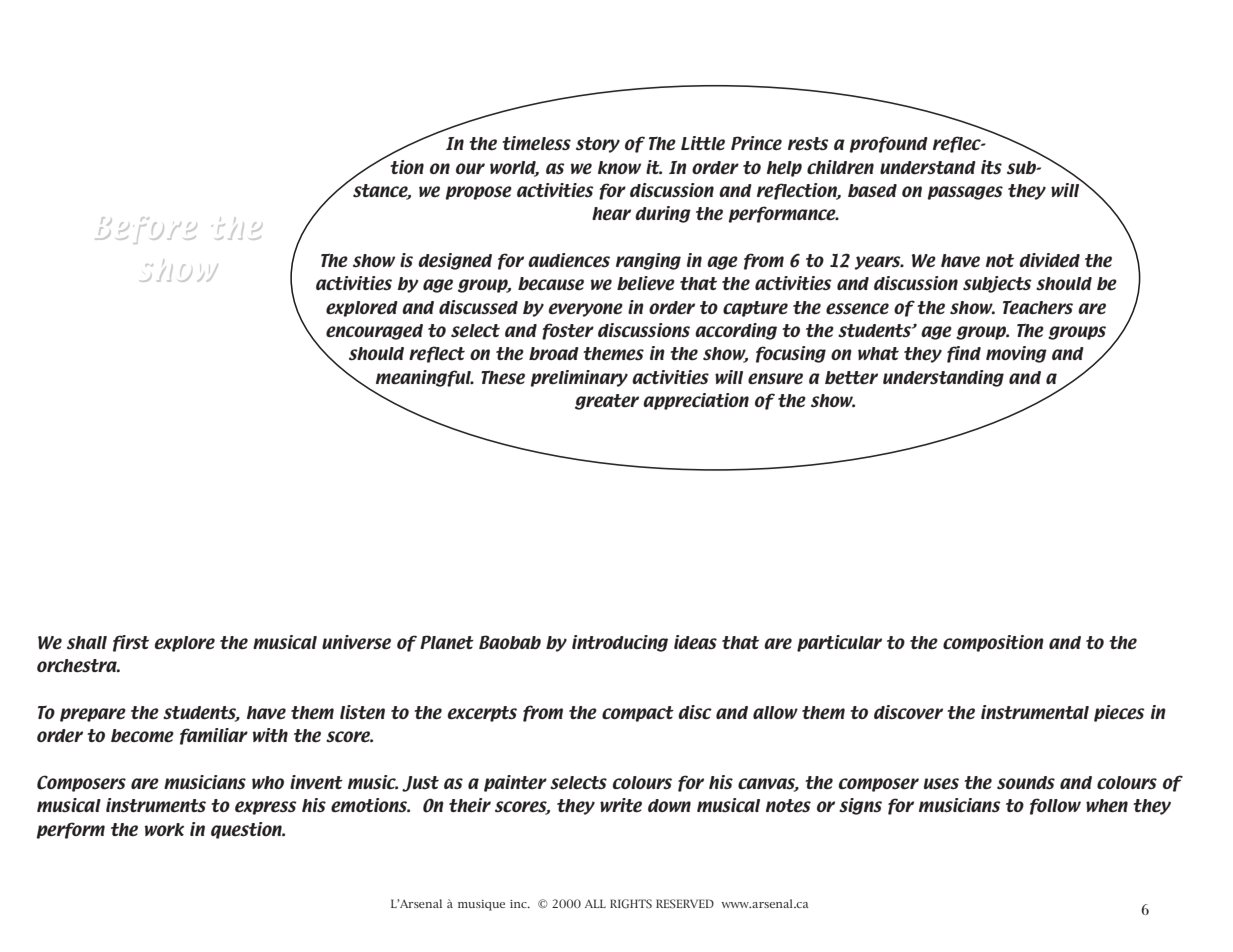 The width and height of the document is (1233, 952). I want to click on greater, so click(607, 402).
